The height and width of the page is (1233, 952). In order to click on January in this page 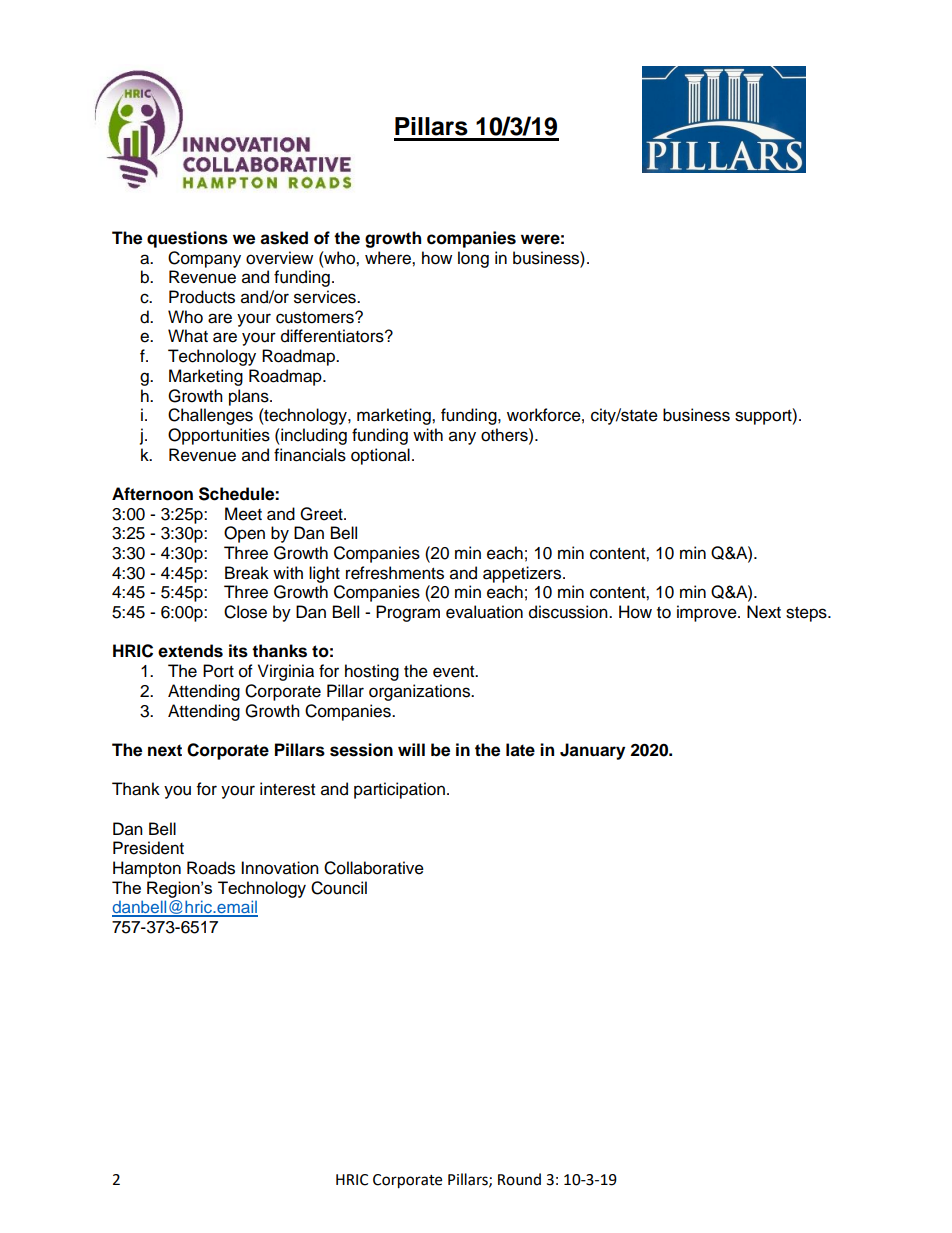, I will do `click(592, 751)`.
